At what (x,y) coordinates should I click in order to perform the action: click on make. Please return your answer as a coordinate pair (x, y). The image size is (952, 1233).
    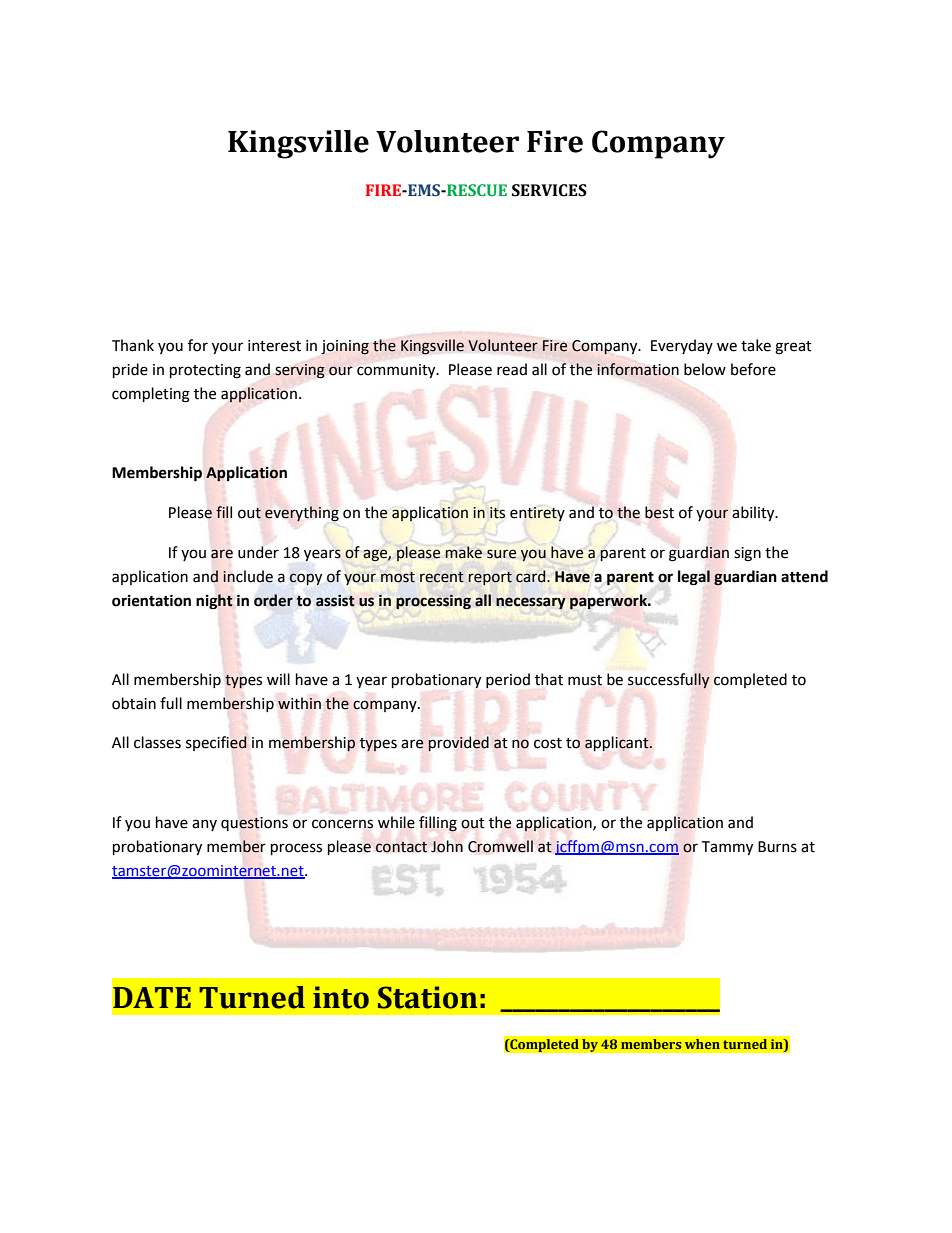
    Looking at the image, I should click on (463, 552).
